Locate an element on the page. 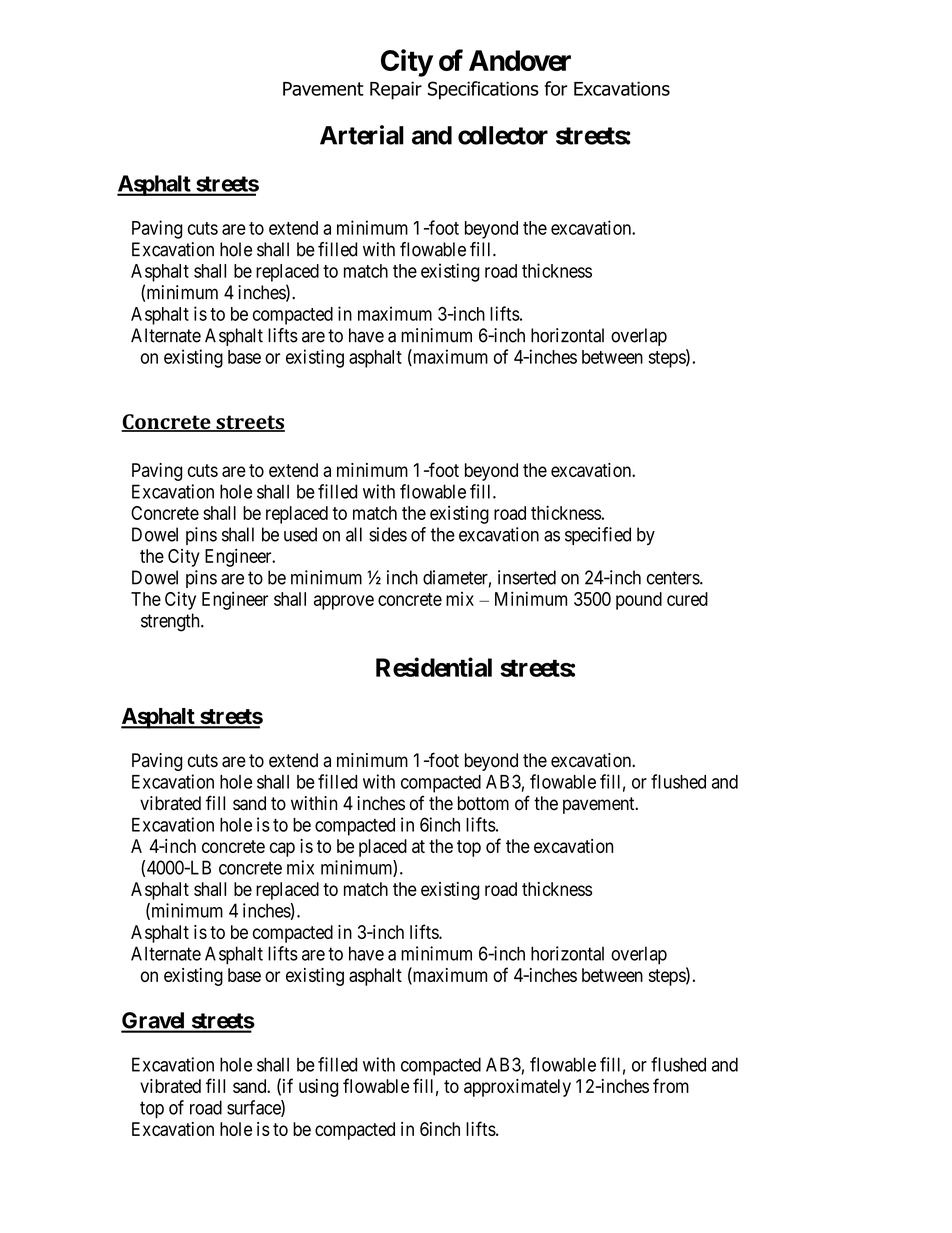 This page has height=1233, width=952. cap is located at coordinates (282, 849).
